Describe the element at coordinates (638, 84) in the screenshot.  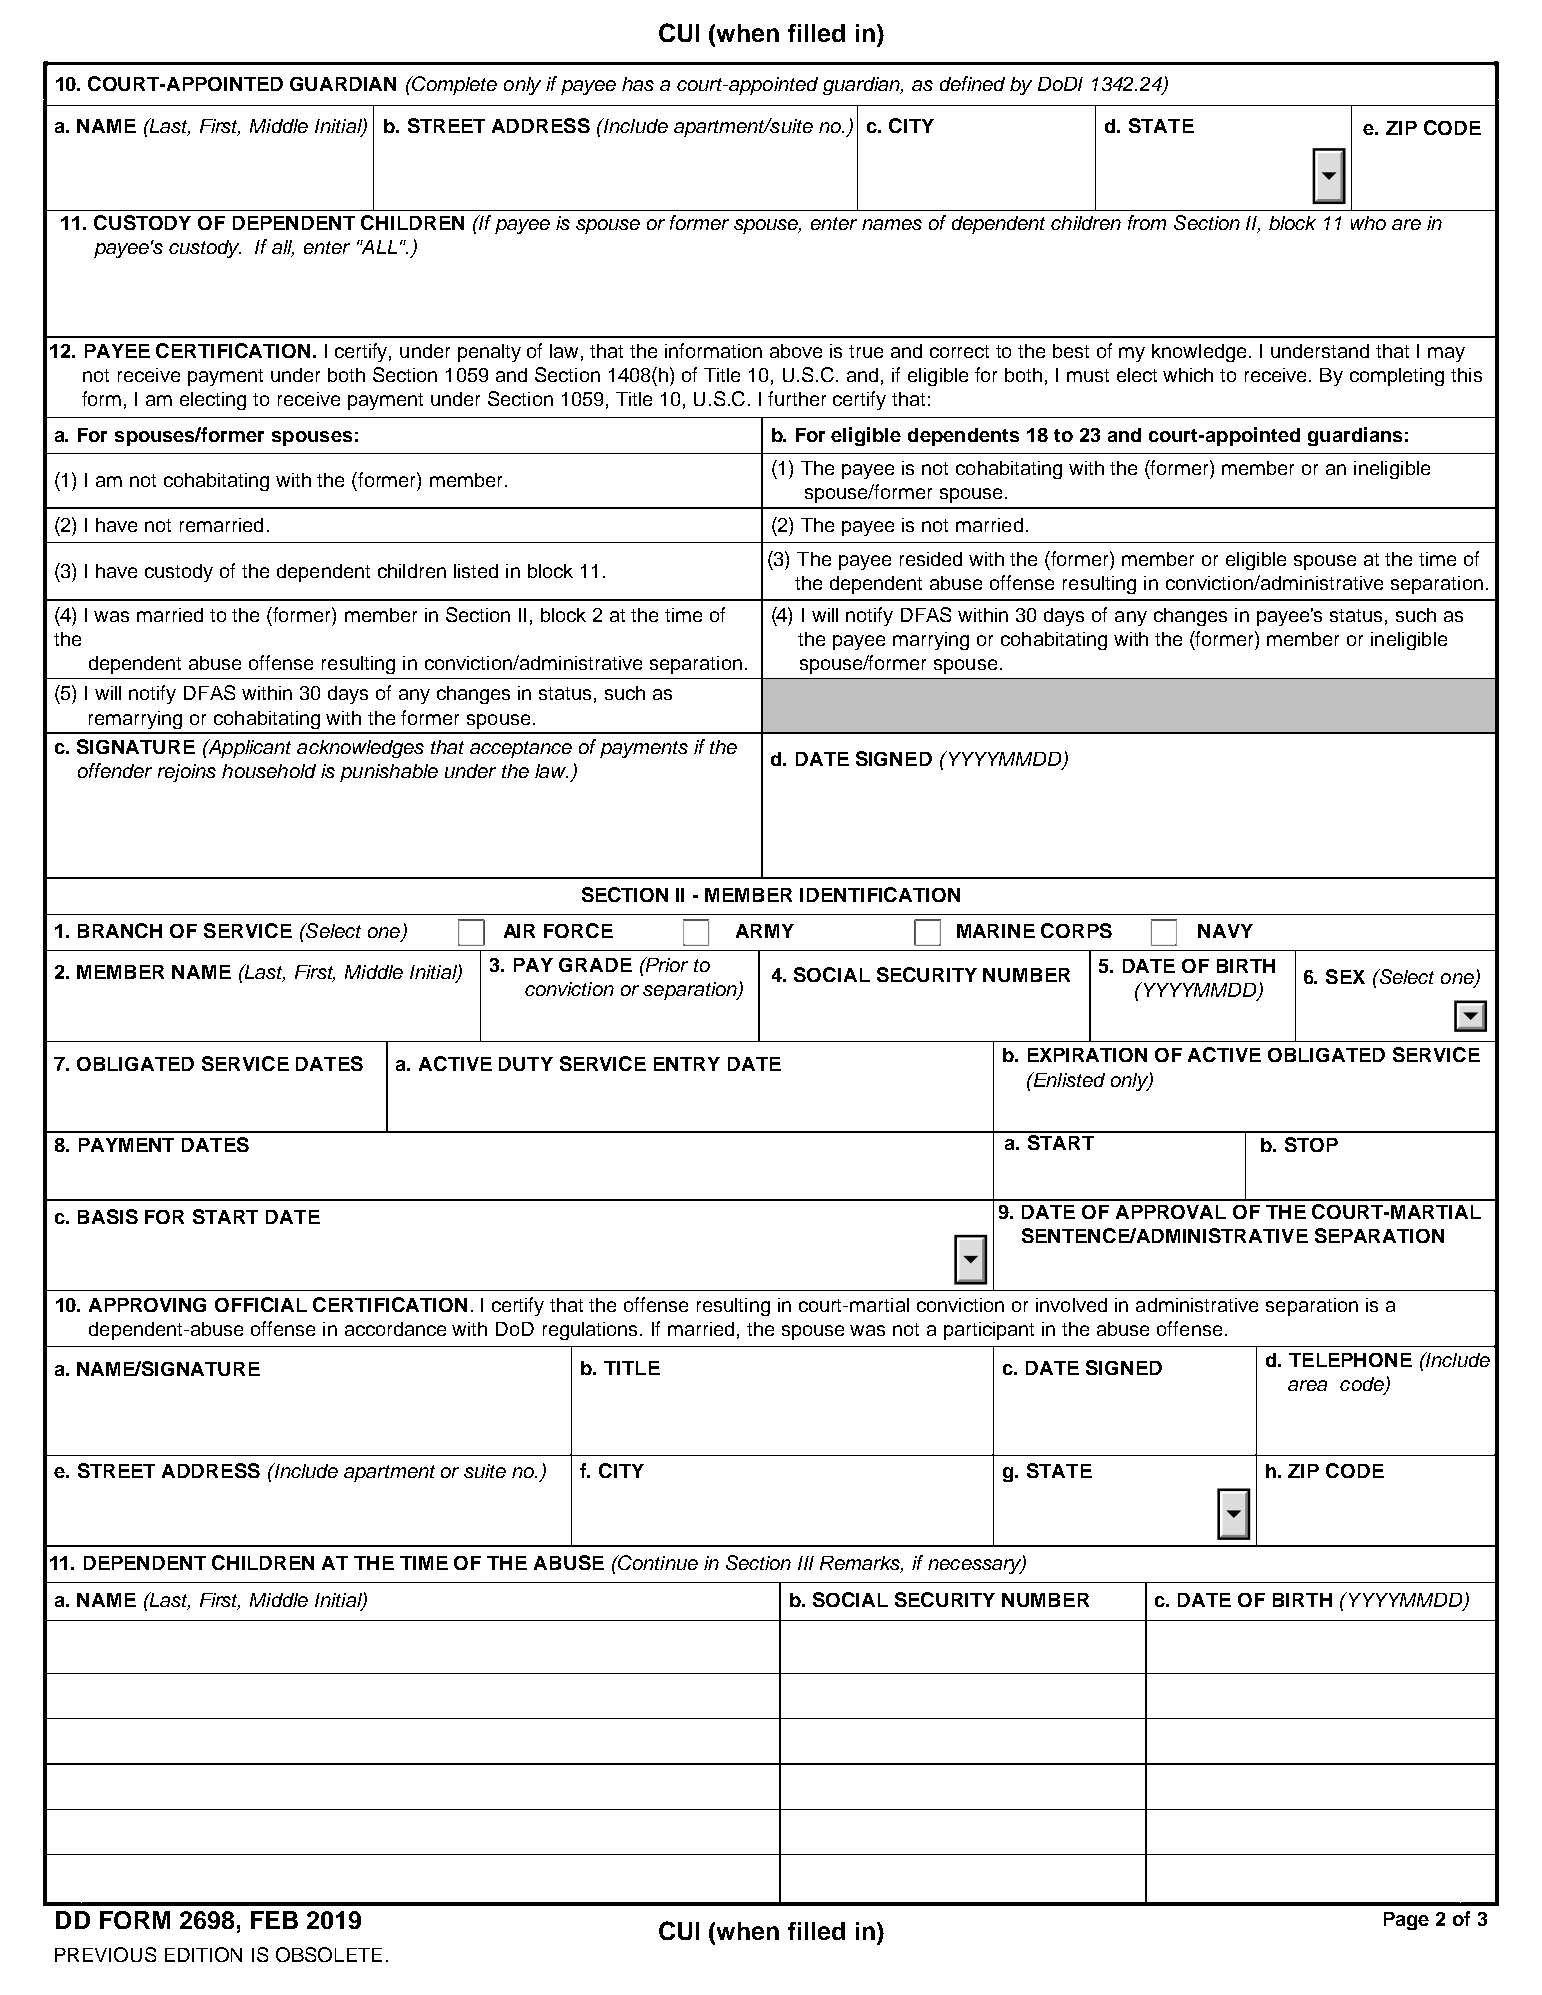
I see `has` at that location.
